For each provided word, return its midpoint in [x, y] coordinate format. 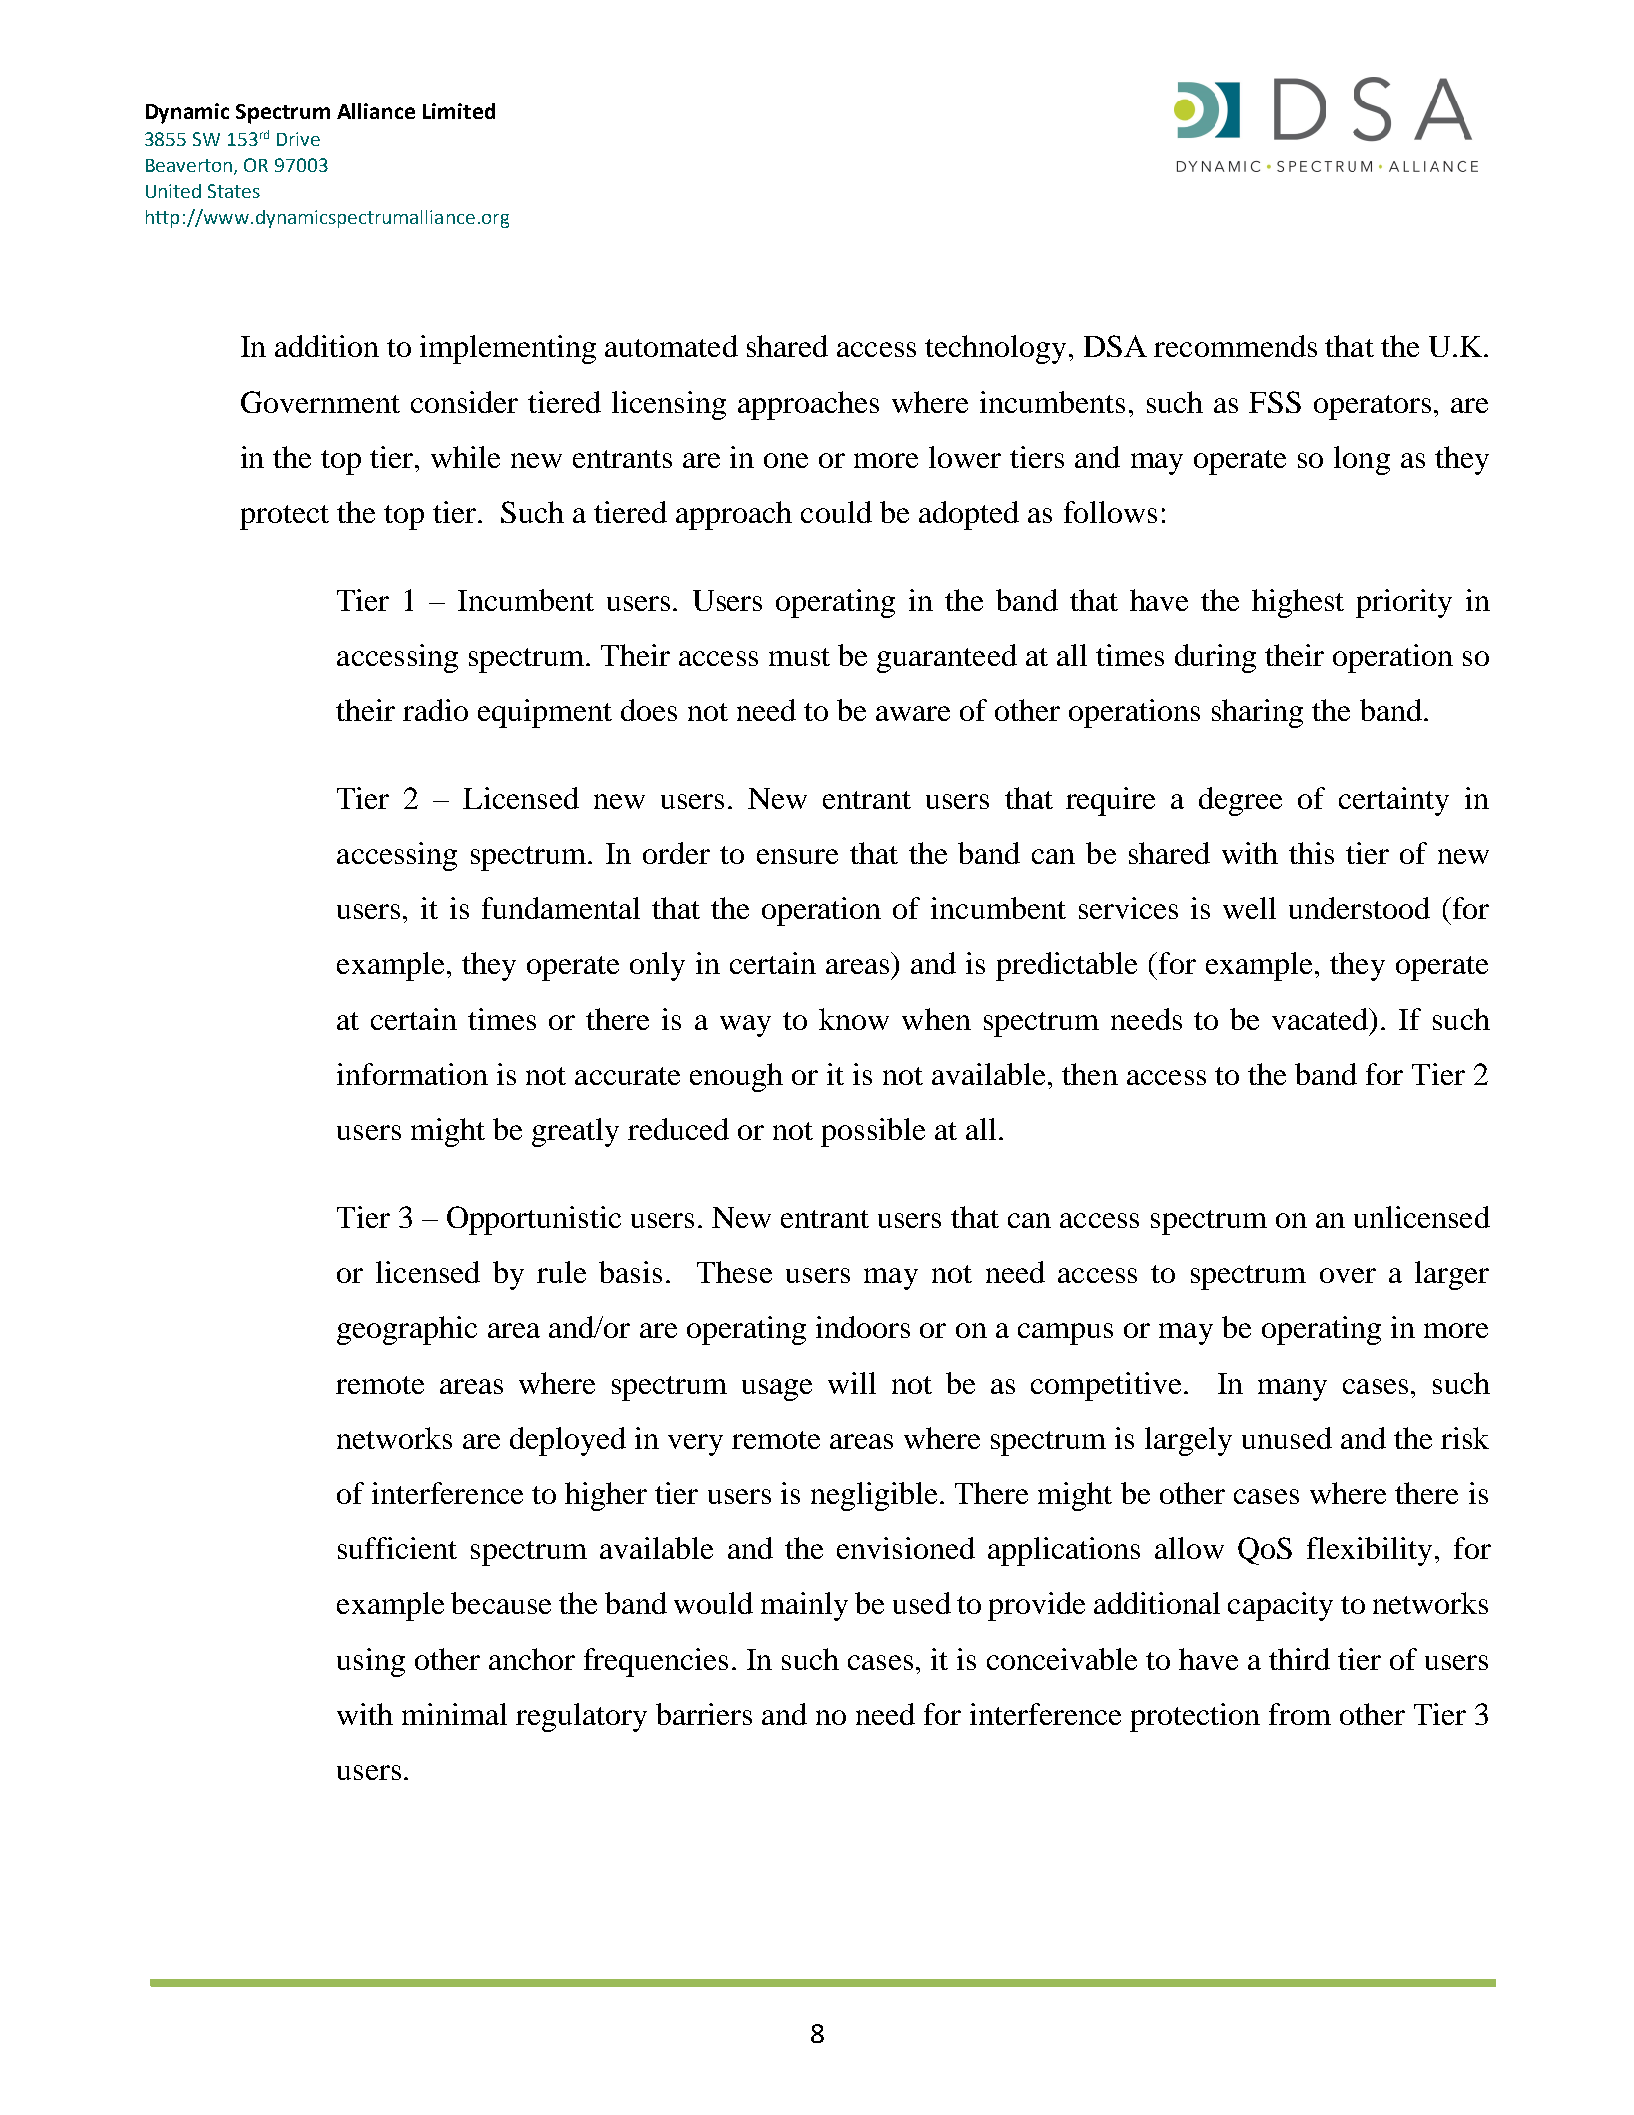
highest [1298, 603]
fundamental [561, 908]
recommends [1235, 346]
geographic [407, 1330]
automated [671, 346]
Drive [298, 139]
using [371, 1662]
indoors [863, 1327]
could [836, 512]
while [465, 457]
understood [1359, 908]
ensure [797, 856]
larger [1452, 1275]
